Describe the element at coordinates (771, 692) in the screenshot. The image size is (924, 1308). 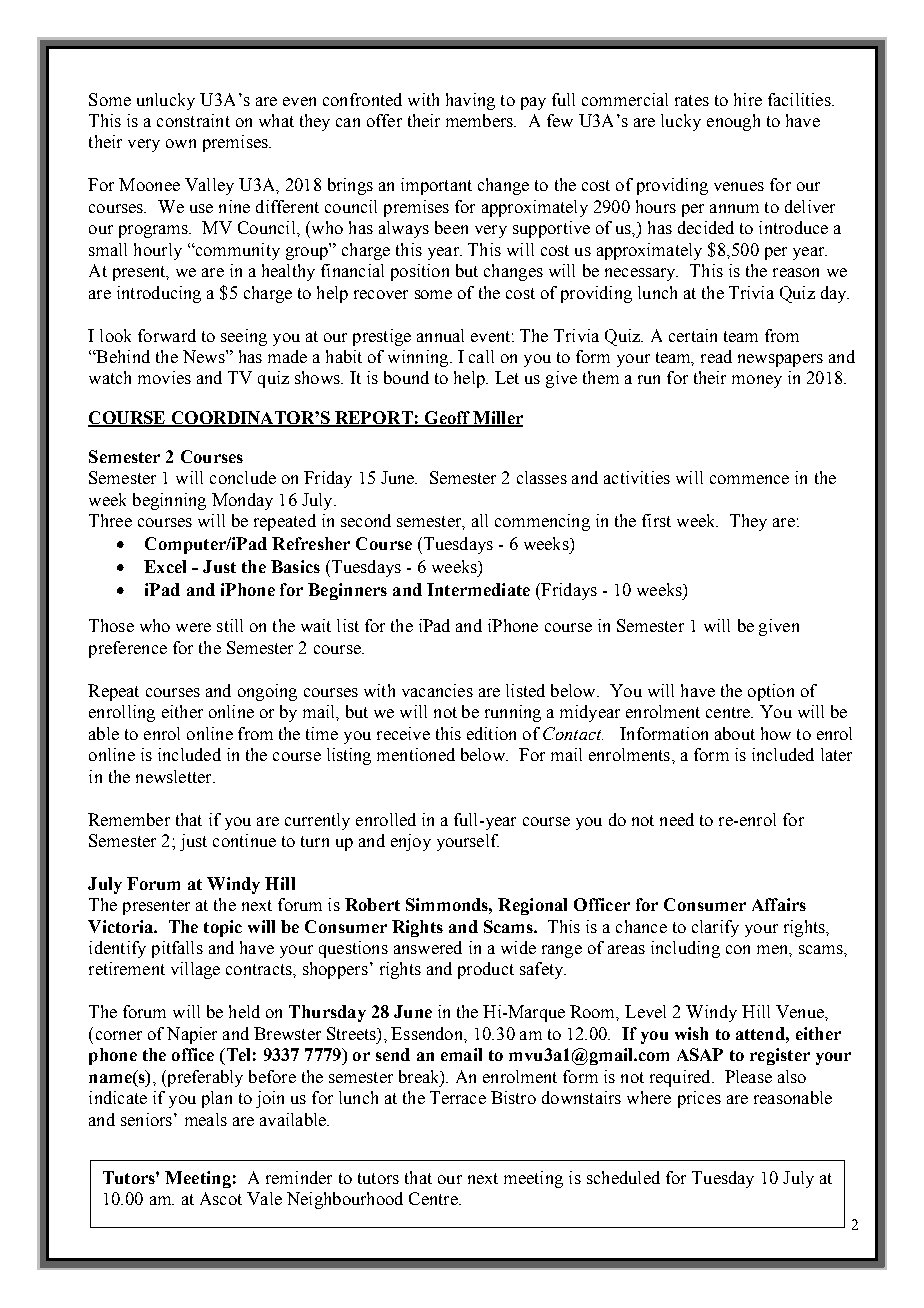
I see `option` at that location.
